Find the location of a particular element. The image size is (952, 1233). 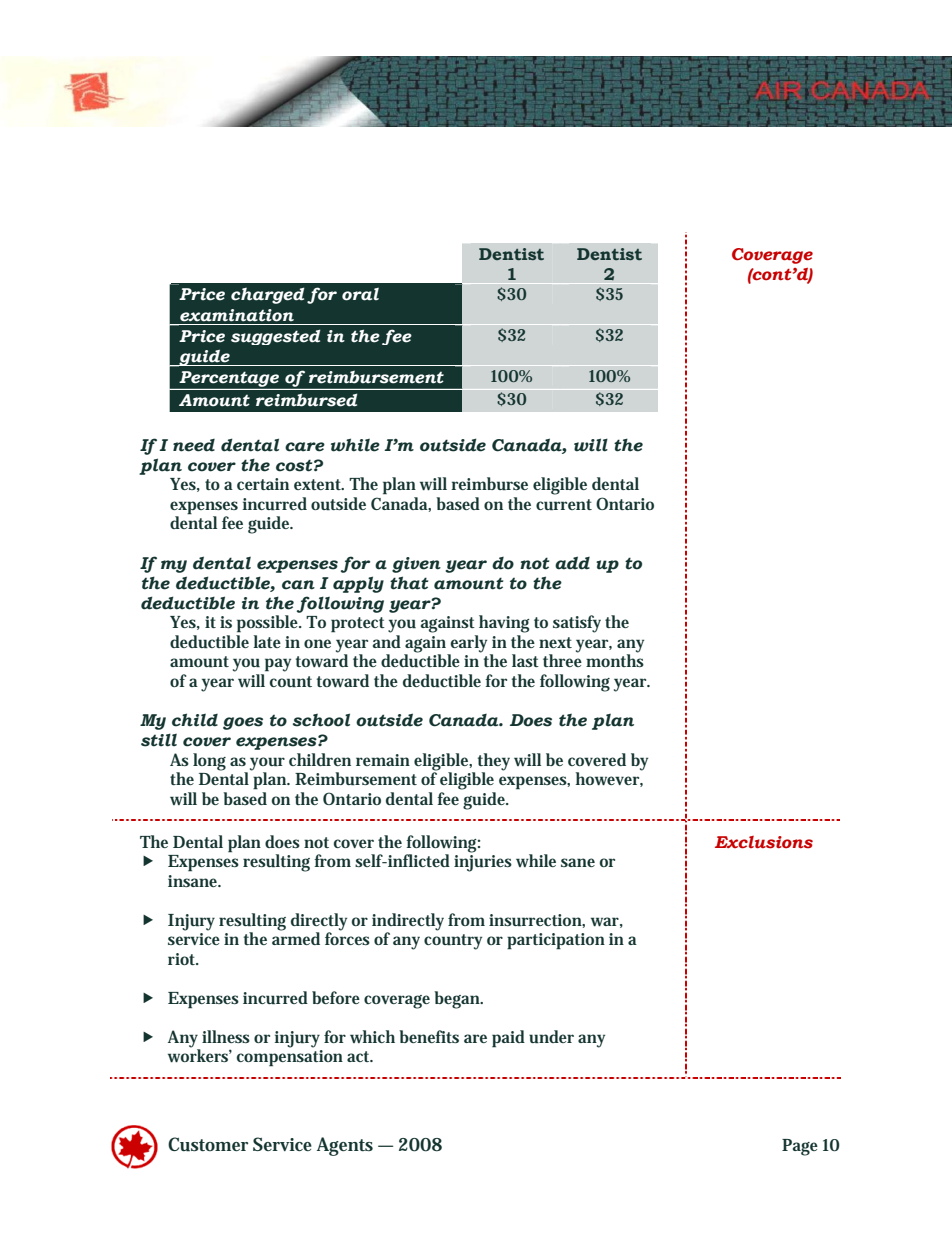

paid is located at coordinates (508, 1039).
